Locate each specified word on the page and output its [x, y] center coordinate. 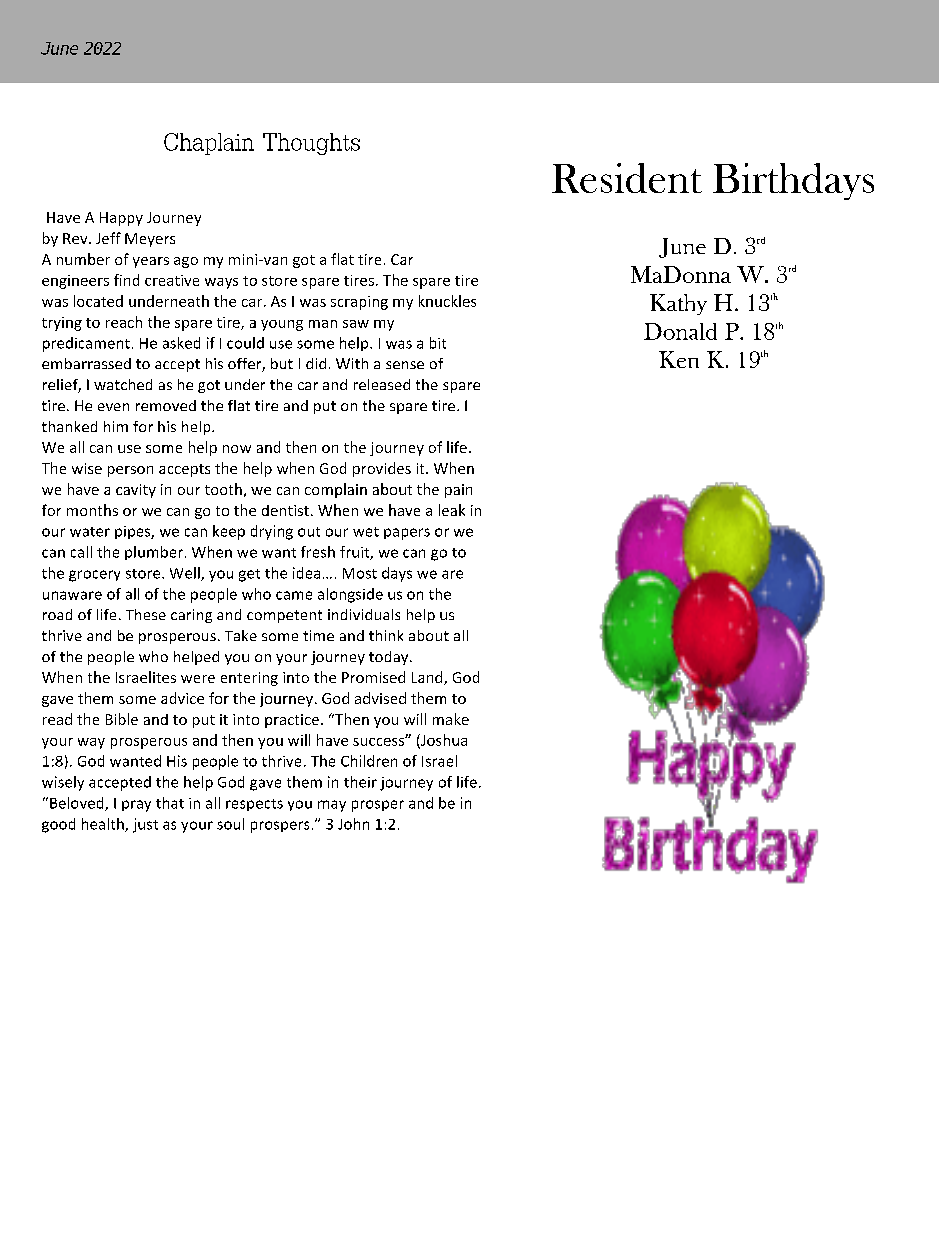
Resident [627, 178]
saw [356, 324]
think [386, 635]
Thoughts [311, 144]
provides [382, 469]
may [332, 806]
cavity [136, 491]
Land [428, 678]
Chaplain [209, 144]
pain [458, 491]
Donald [680, 331]
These [146, 614]
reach [124, 322]
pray [136, 806]
